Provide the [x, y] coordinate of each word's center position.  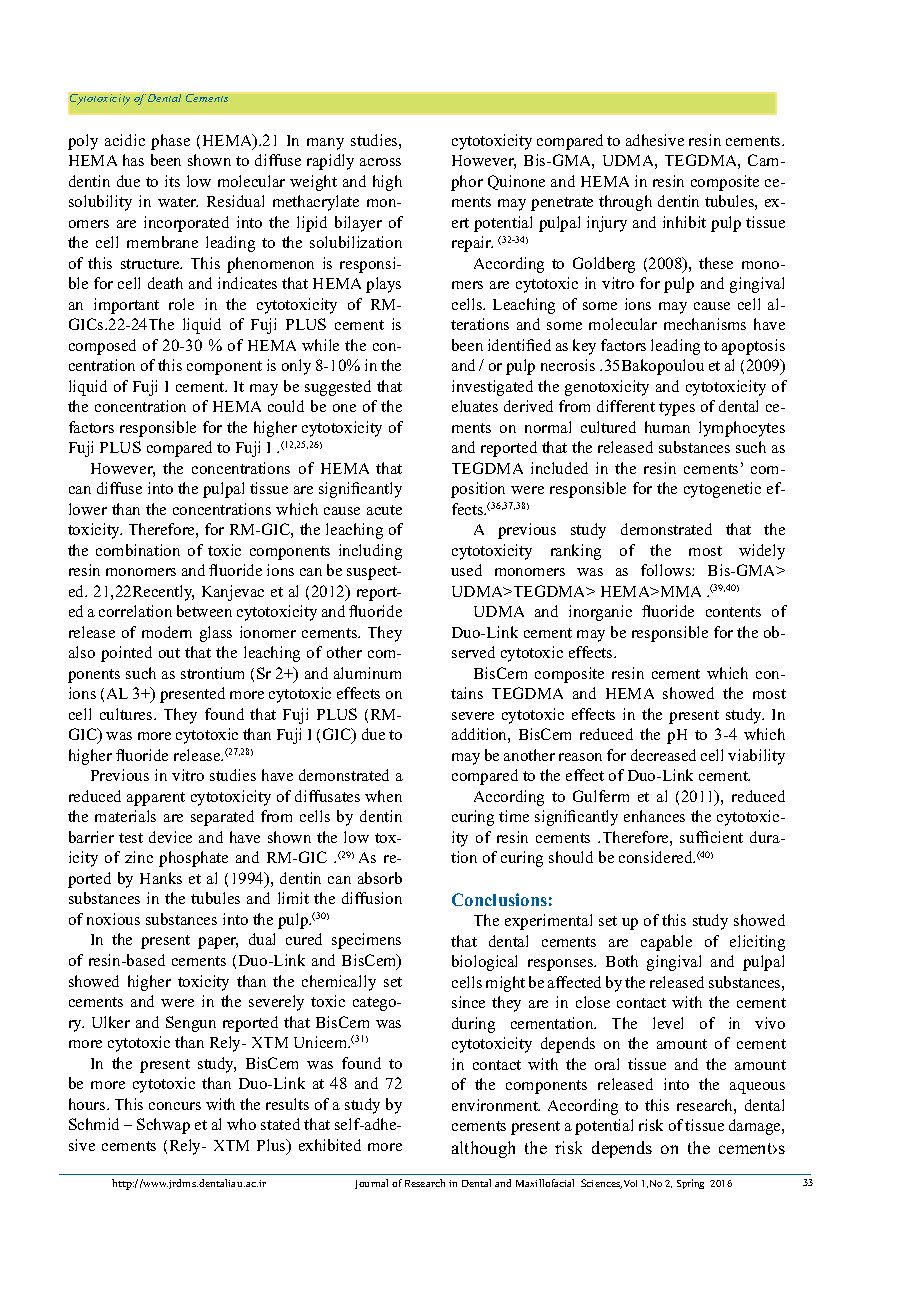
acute [384, 510]
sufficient [711, 837]
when [383, 796]
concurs [175, 1106]
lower [88, 509]
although [483, 1149]
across [380, 162]
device [170, 837]
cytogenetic [722, 490]
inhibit [684, 222]
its [172, 181]
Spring [690, 1184]
